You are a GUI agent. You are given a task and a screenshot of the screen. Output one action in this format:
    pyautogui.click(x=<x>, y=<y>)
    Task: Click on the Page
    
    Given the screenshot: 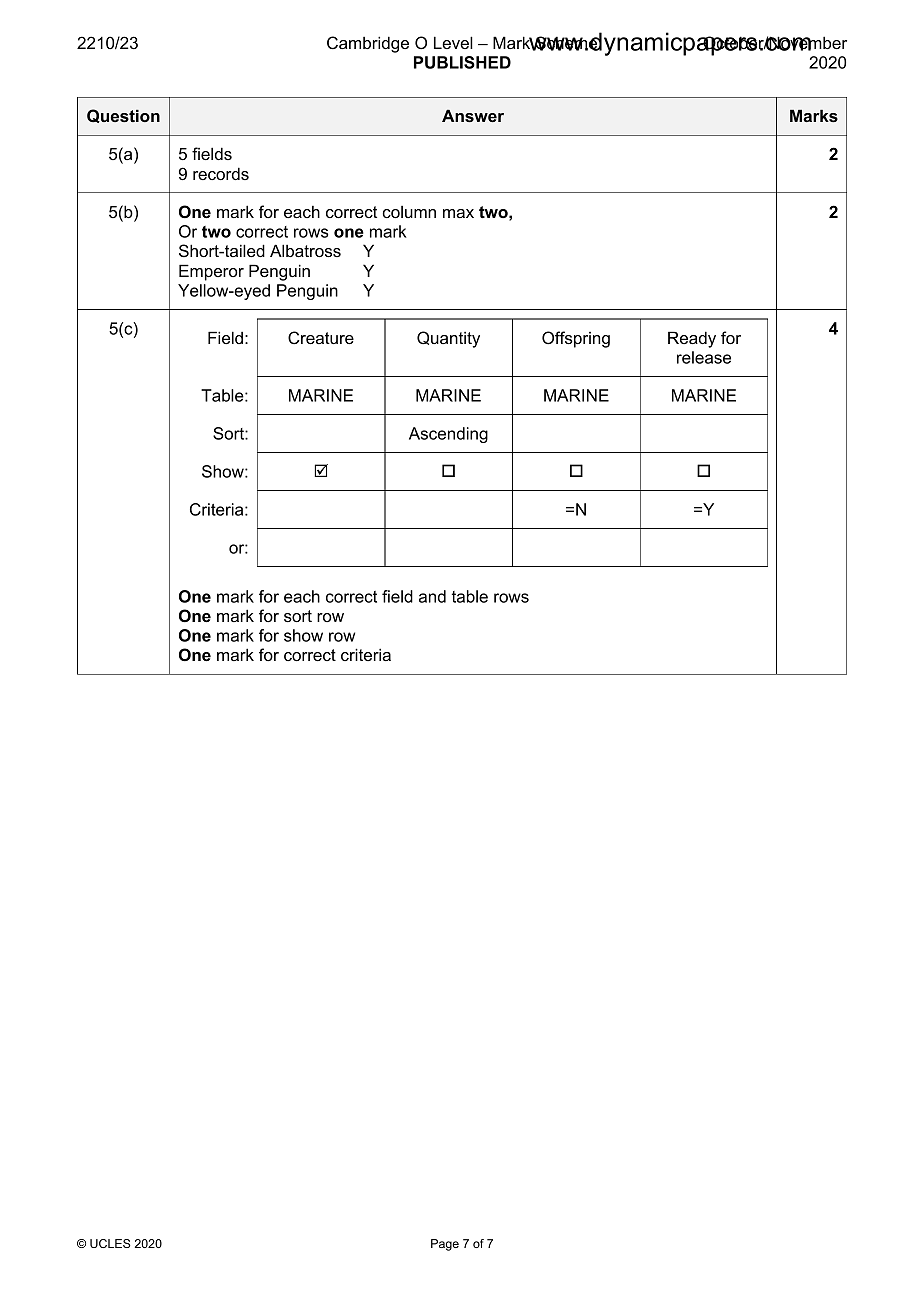 What is the action you would take?
    pyautogui.click(x=445, y=1245)
